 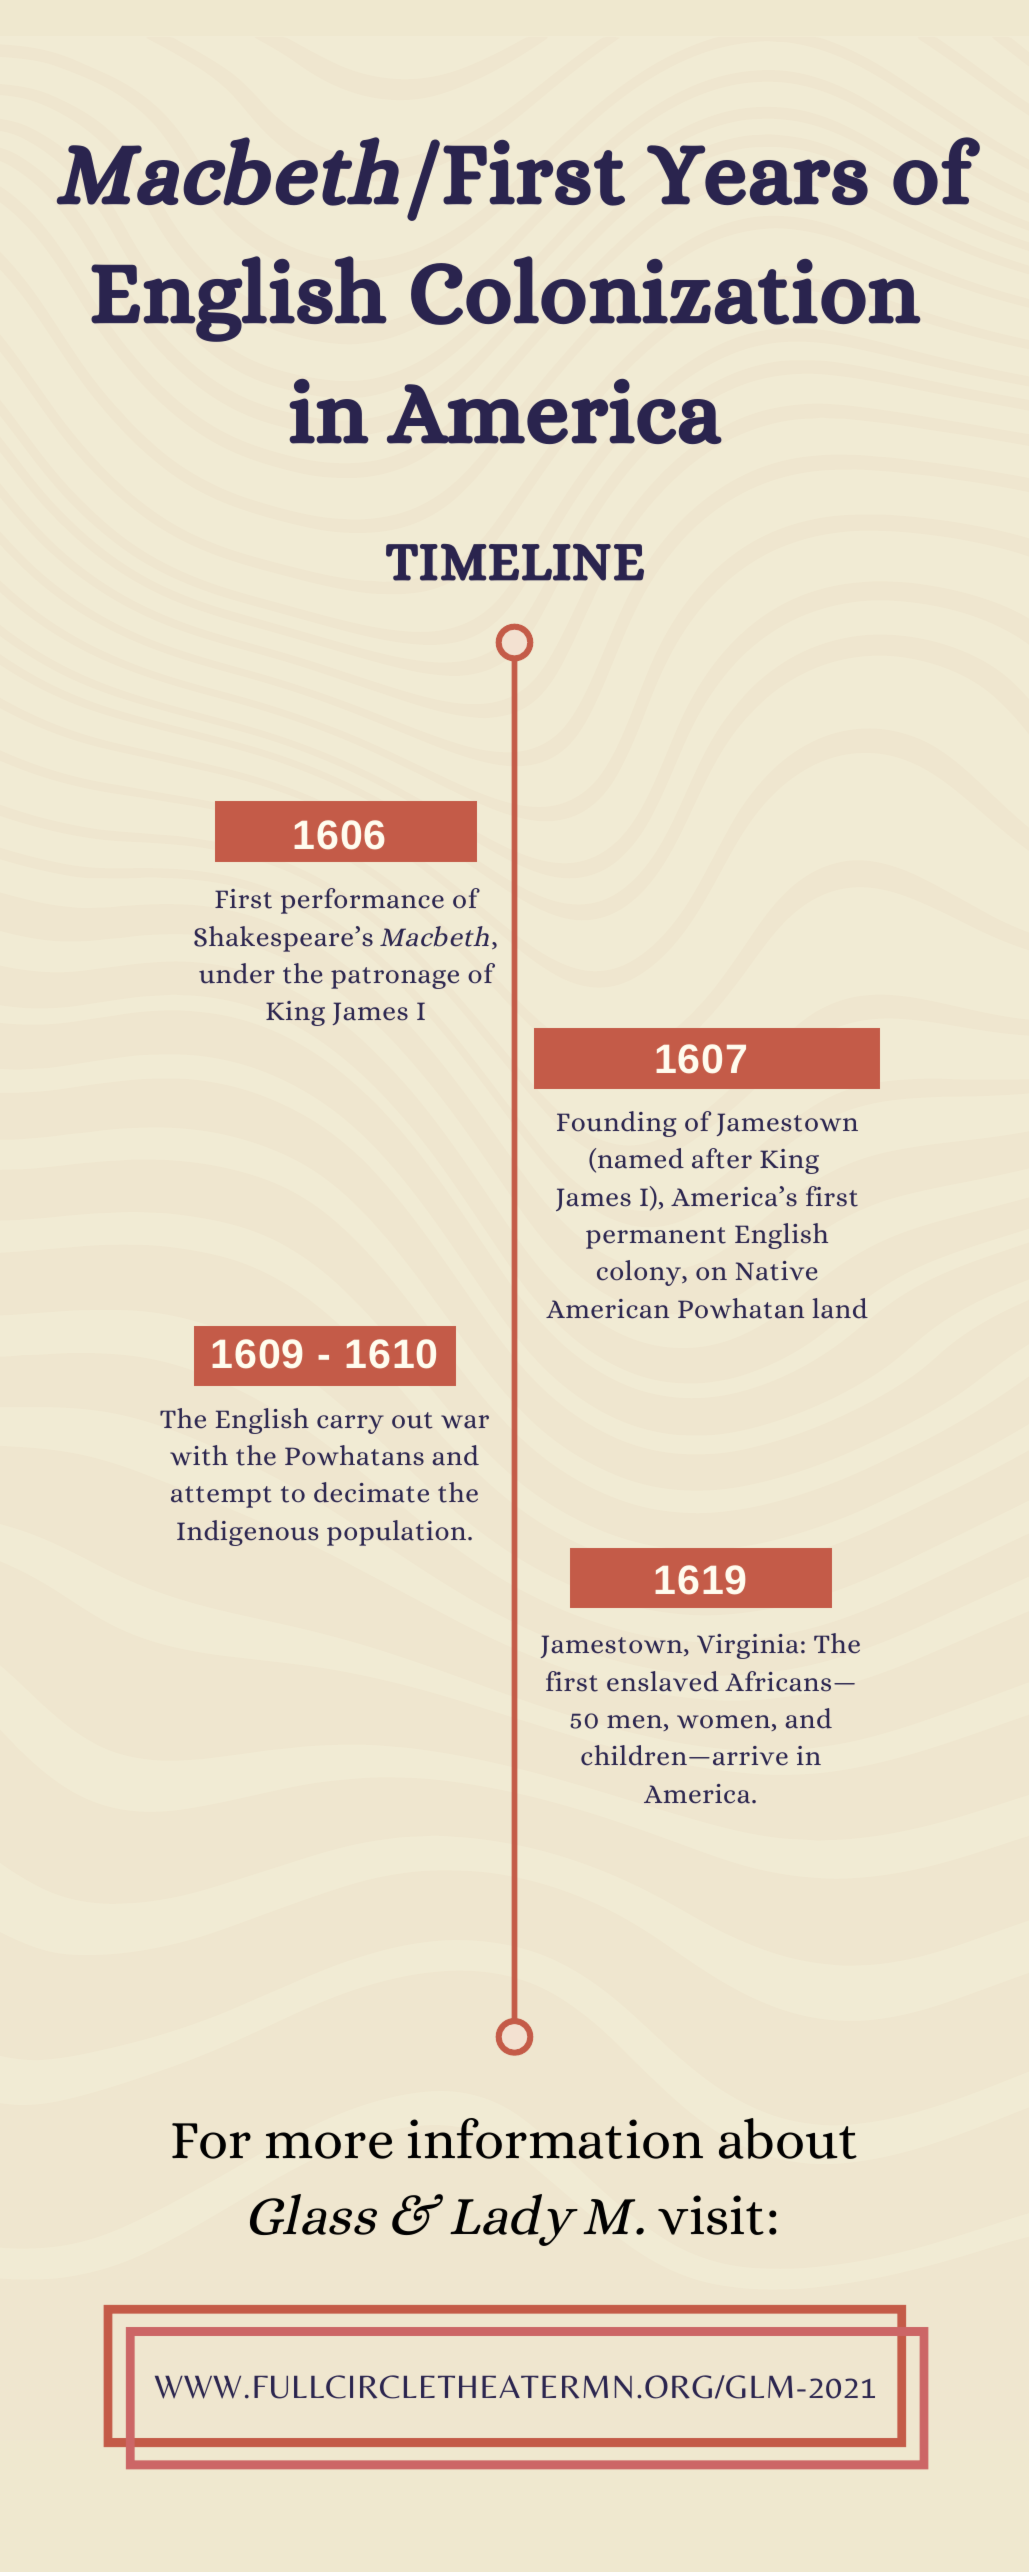 What do you see at coordinates (313, 2214) in the image?
I see `Glass` at bounding box center [313, 2214].
